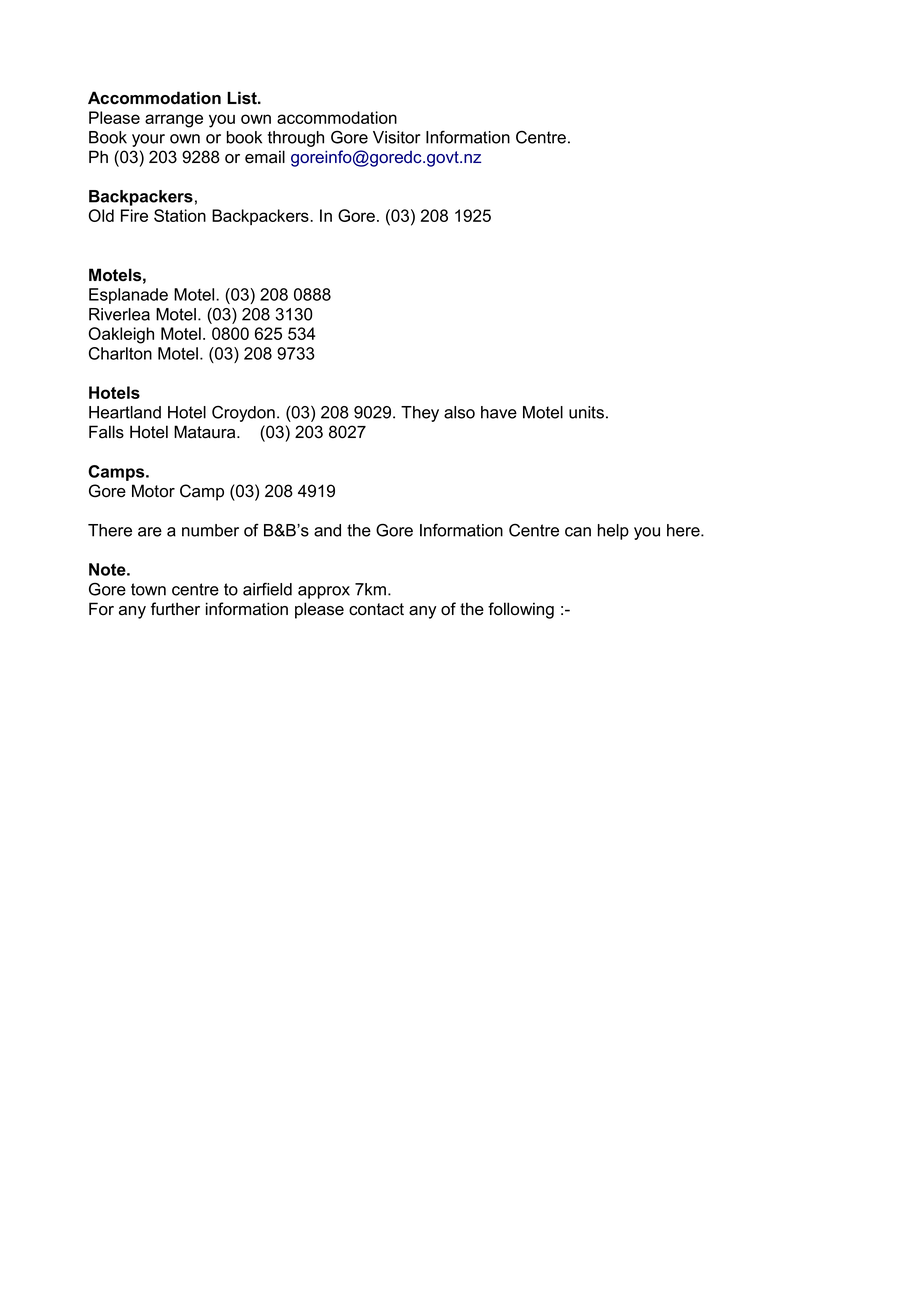 The width and height of the screenshot is (924, 1308). I want to click on Charlton, so click(120, 353).
